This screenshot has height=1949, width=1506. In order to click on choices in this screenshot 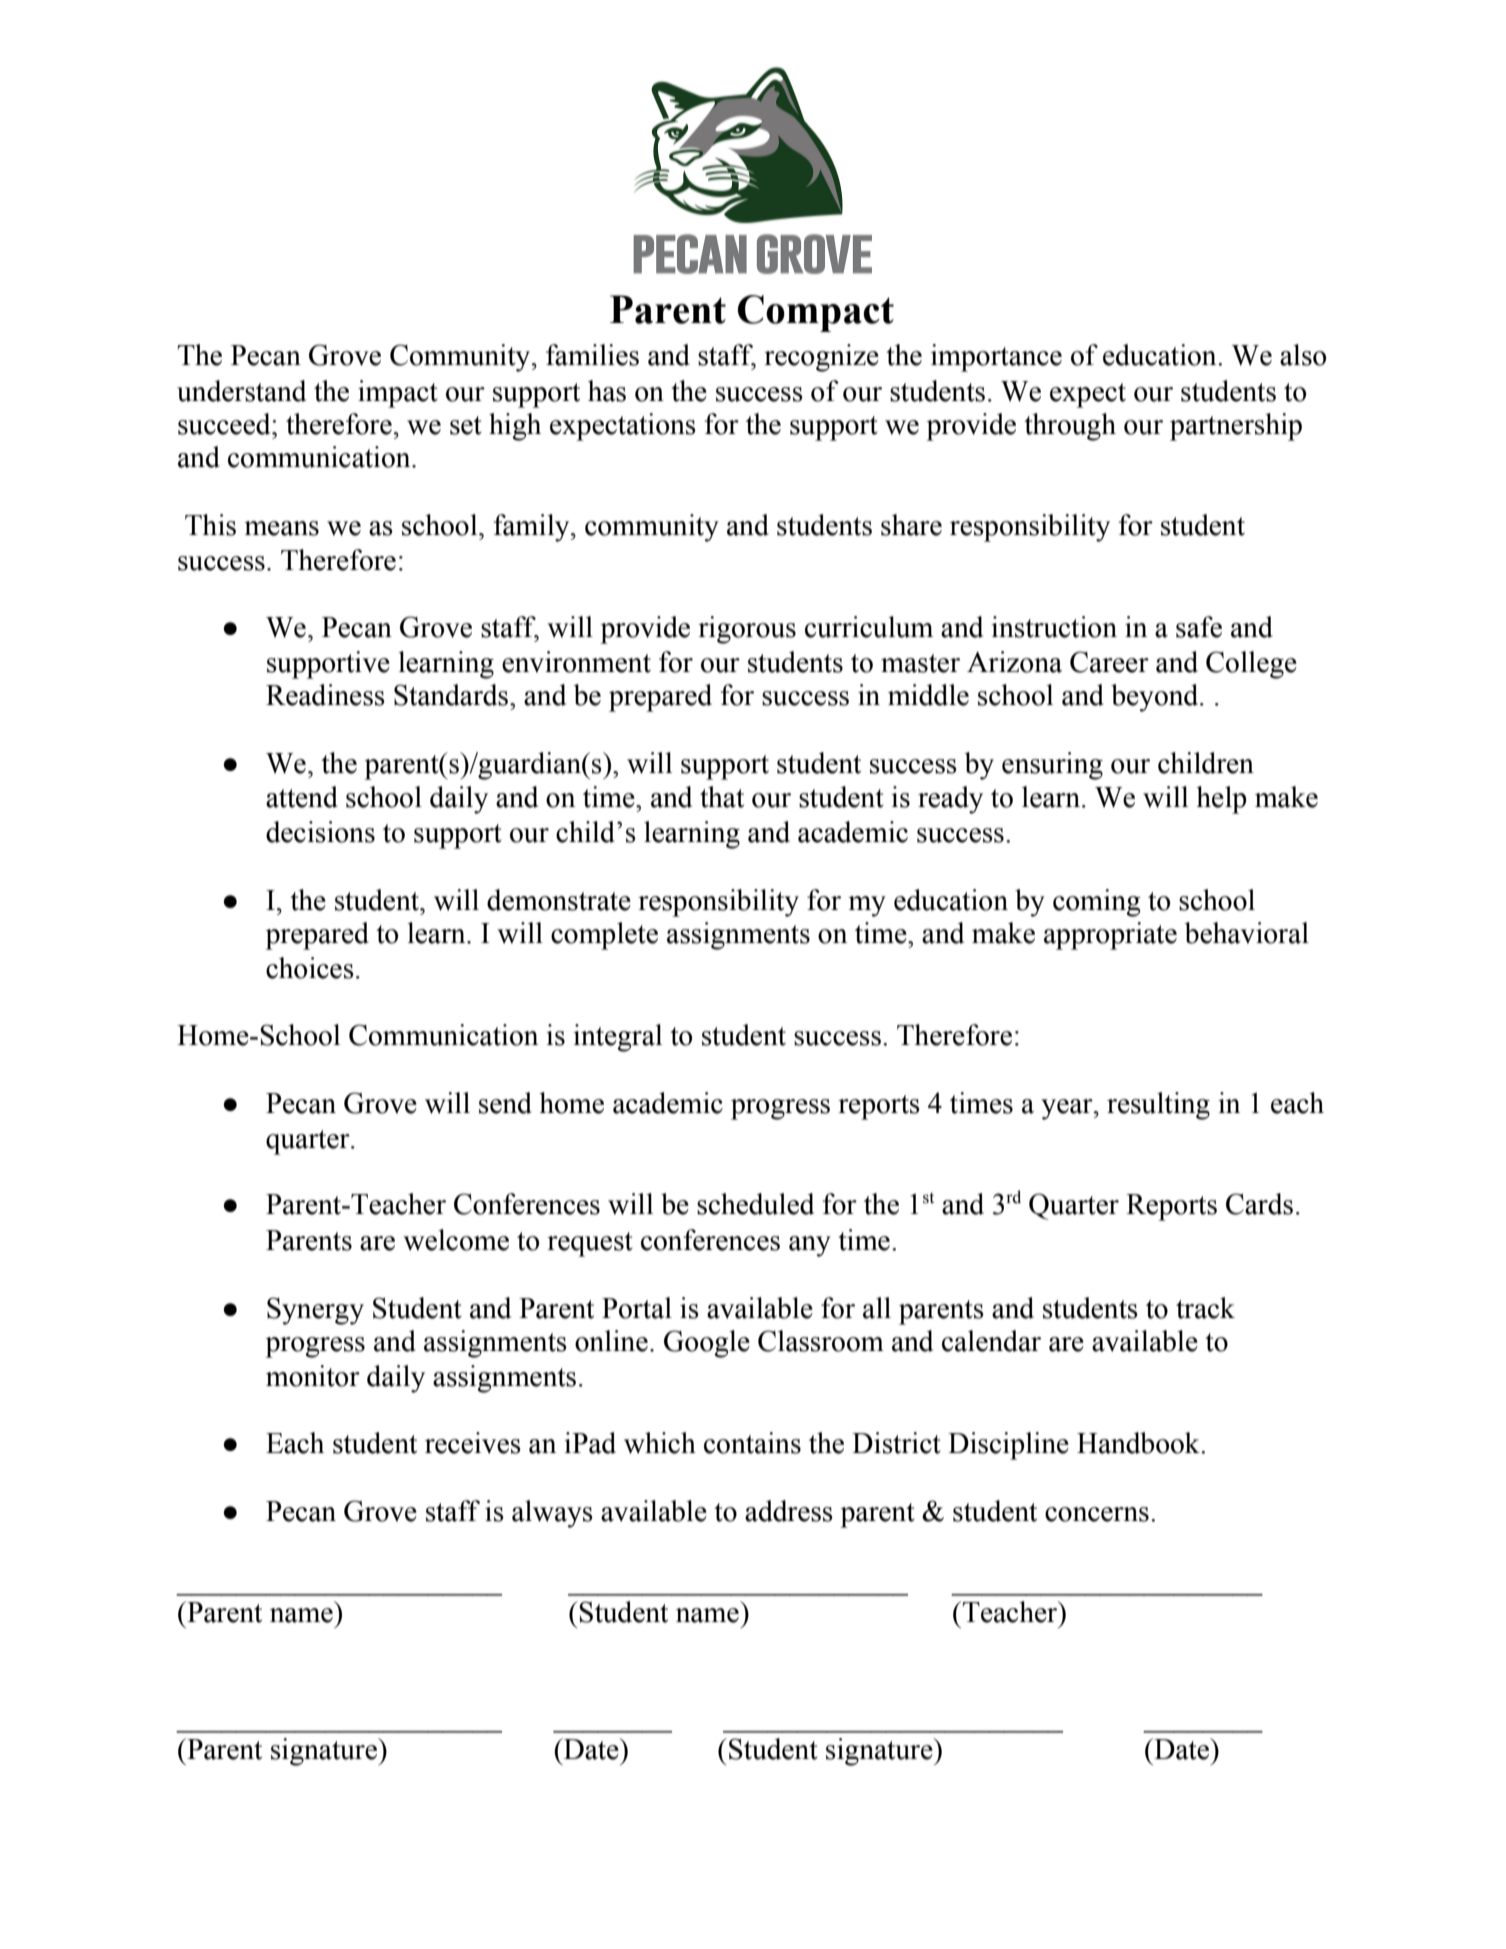, I will do `click(310, 968)`.
